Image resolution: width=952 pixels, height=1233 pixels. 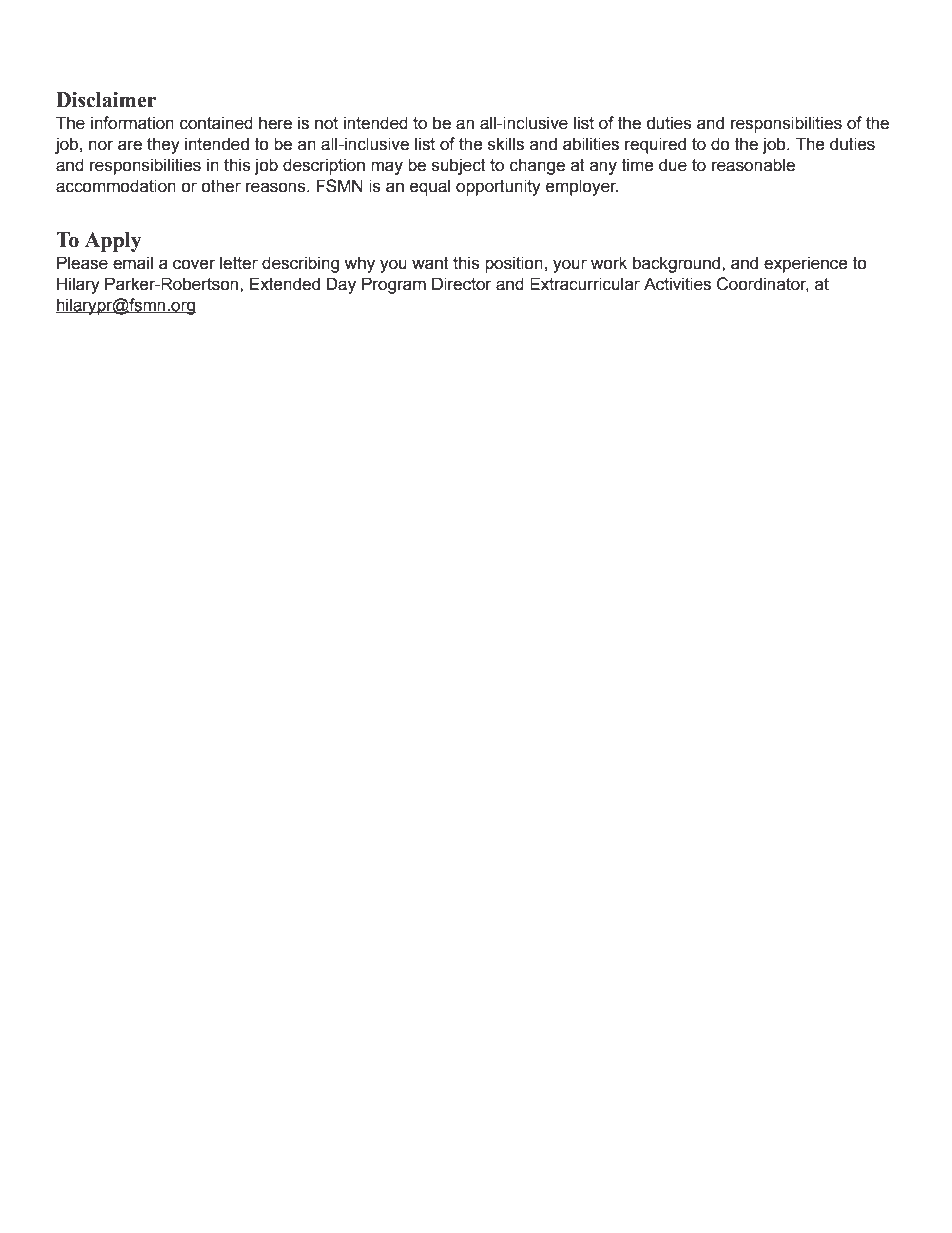 What do you see at coordinates (113, 242) in the page?
I see `Apply` at bounding box center [113, 242].
